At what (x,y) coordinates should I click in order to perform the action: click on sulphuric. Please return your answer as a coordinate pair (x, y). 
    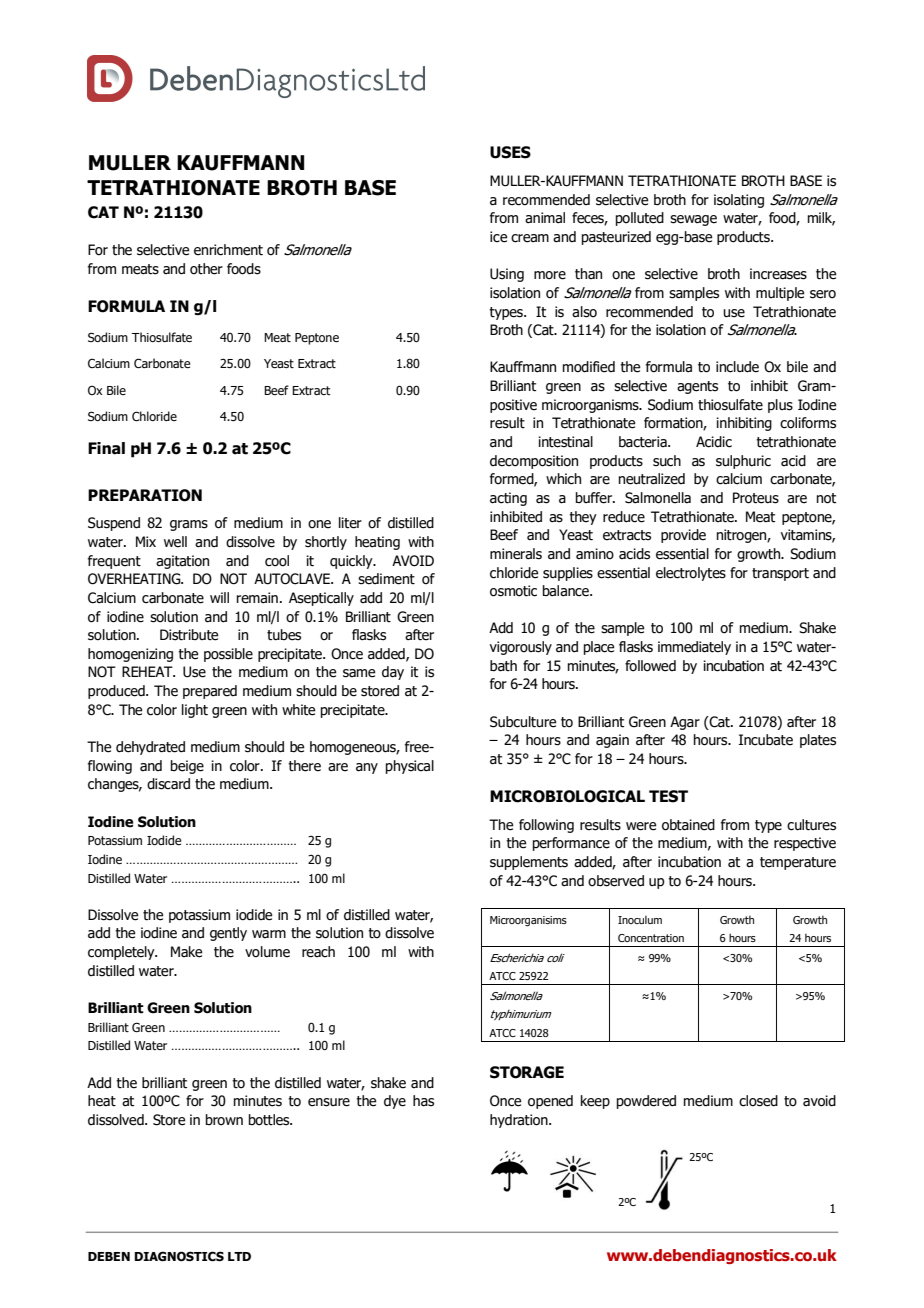
    Looking at the image, I should click on (743, 462).
